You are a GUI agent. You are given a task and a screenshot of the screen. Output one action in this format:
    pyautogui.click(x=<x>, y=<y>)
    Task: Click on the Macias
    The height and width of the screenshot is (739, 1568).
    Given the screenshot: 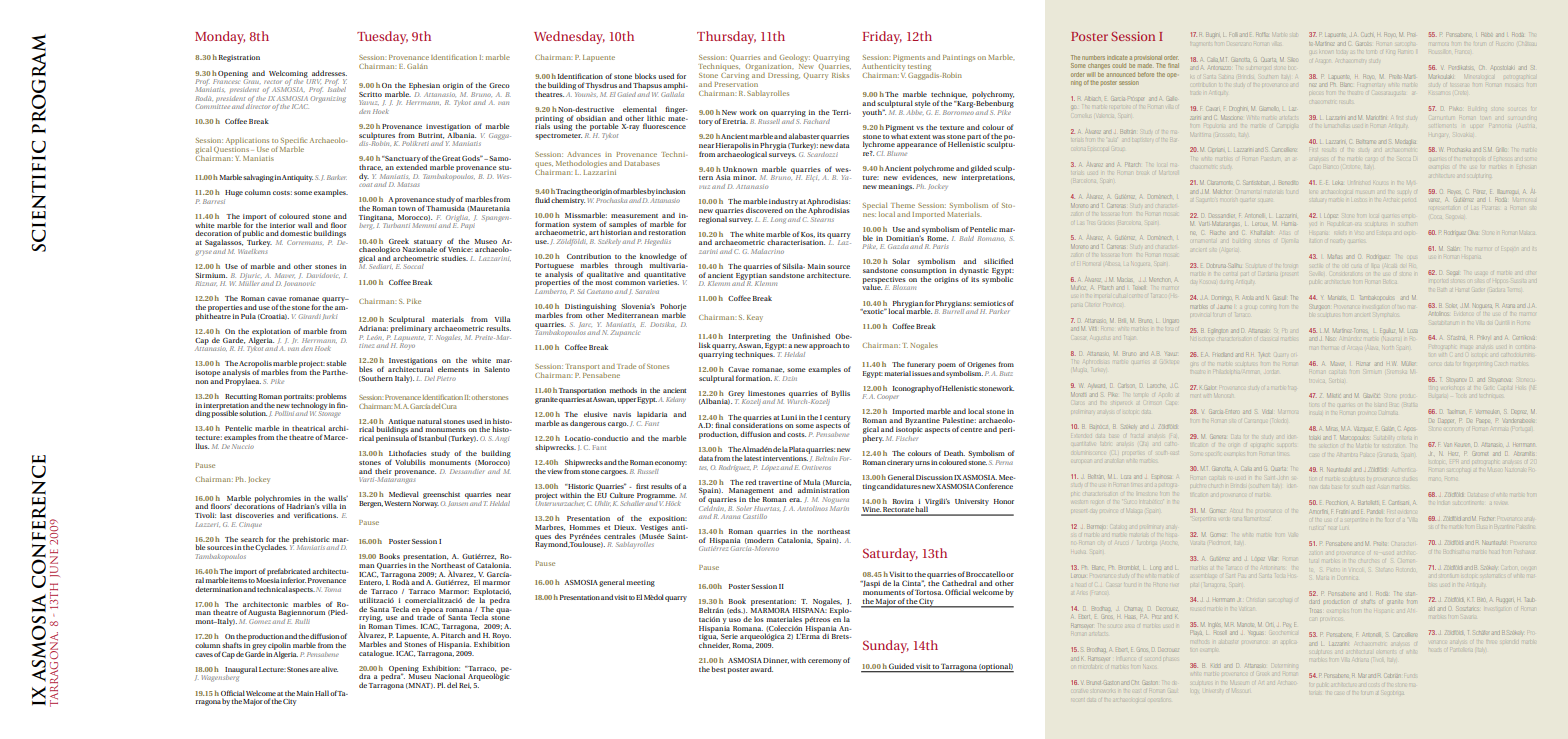 What is the action you would take?
    pyautogui.click(x=1124, y=279)
